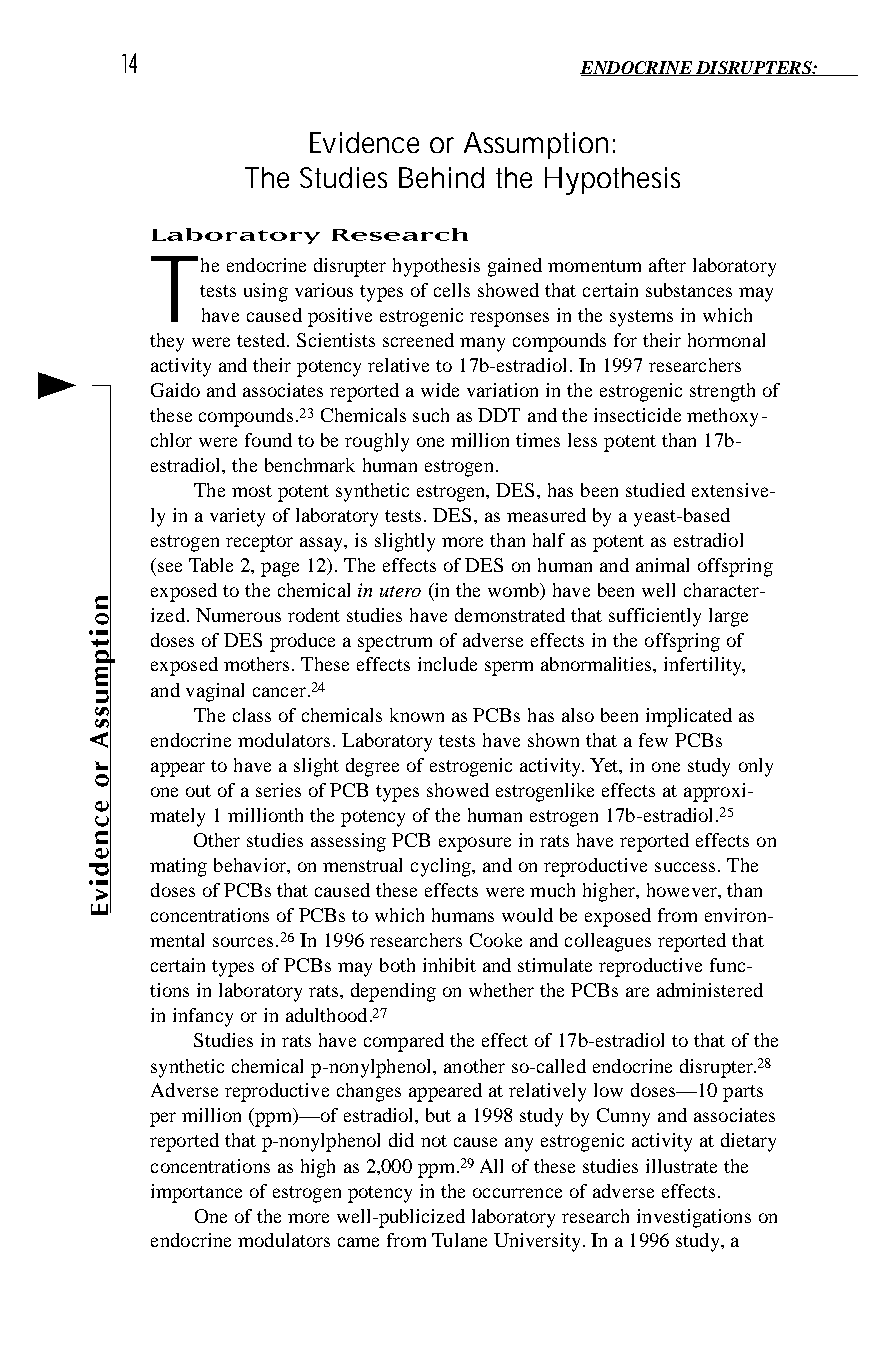 This screenshot has width=896, height=1345. I want to click on such, so click(431, 415).
